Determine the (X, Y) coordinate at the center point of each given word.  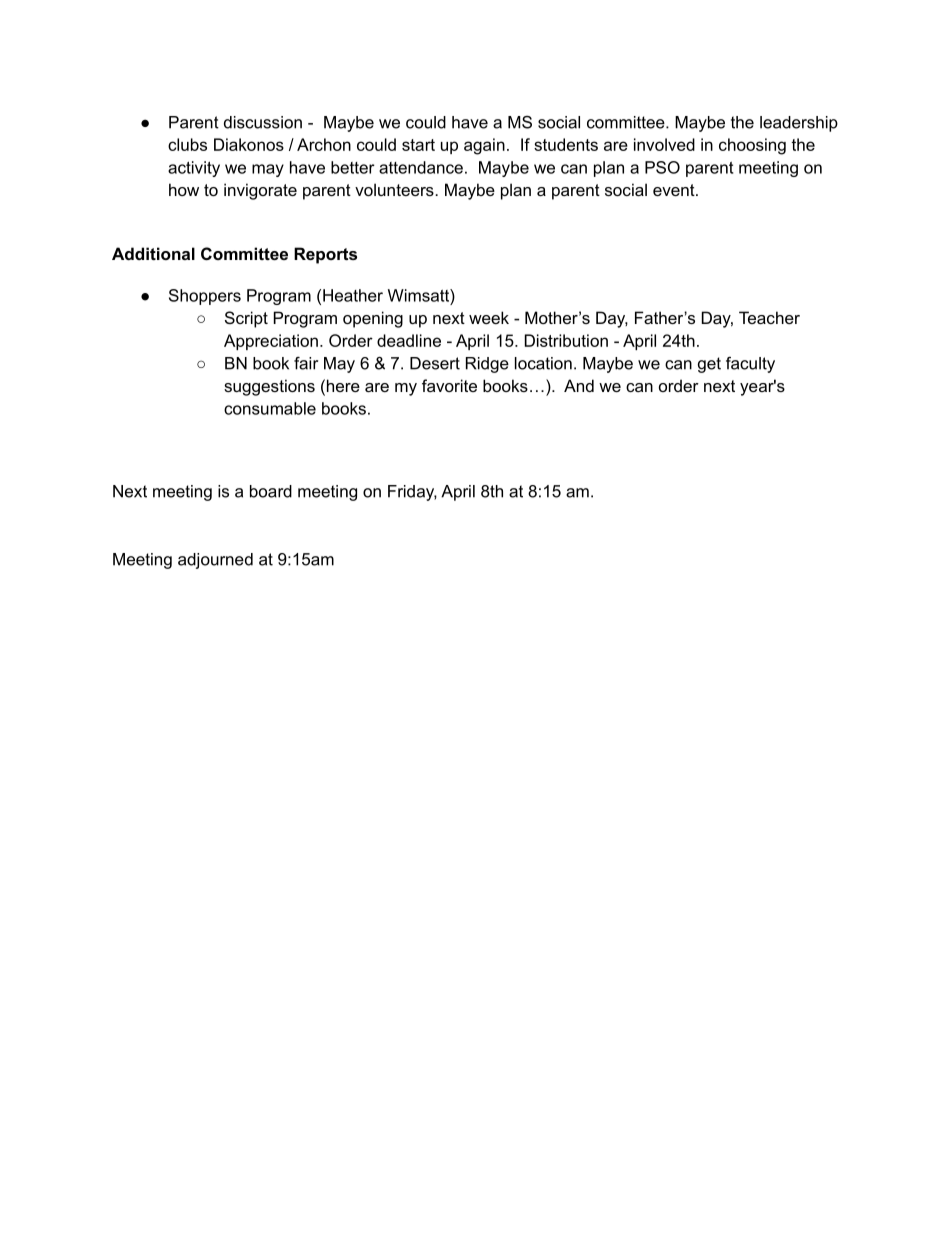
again (484, 146)
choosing (752, 146)
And (579, 385)
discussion (263, 122)
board (271, 491)
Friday (412, 493)
